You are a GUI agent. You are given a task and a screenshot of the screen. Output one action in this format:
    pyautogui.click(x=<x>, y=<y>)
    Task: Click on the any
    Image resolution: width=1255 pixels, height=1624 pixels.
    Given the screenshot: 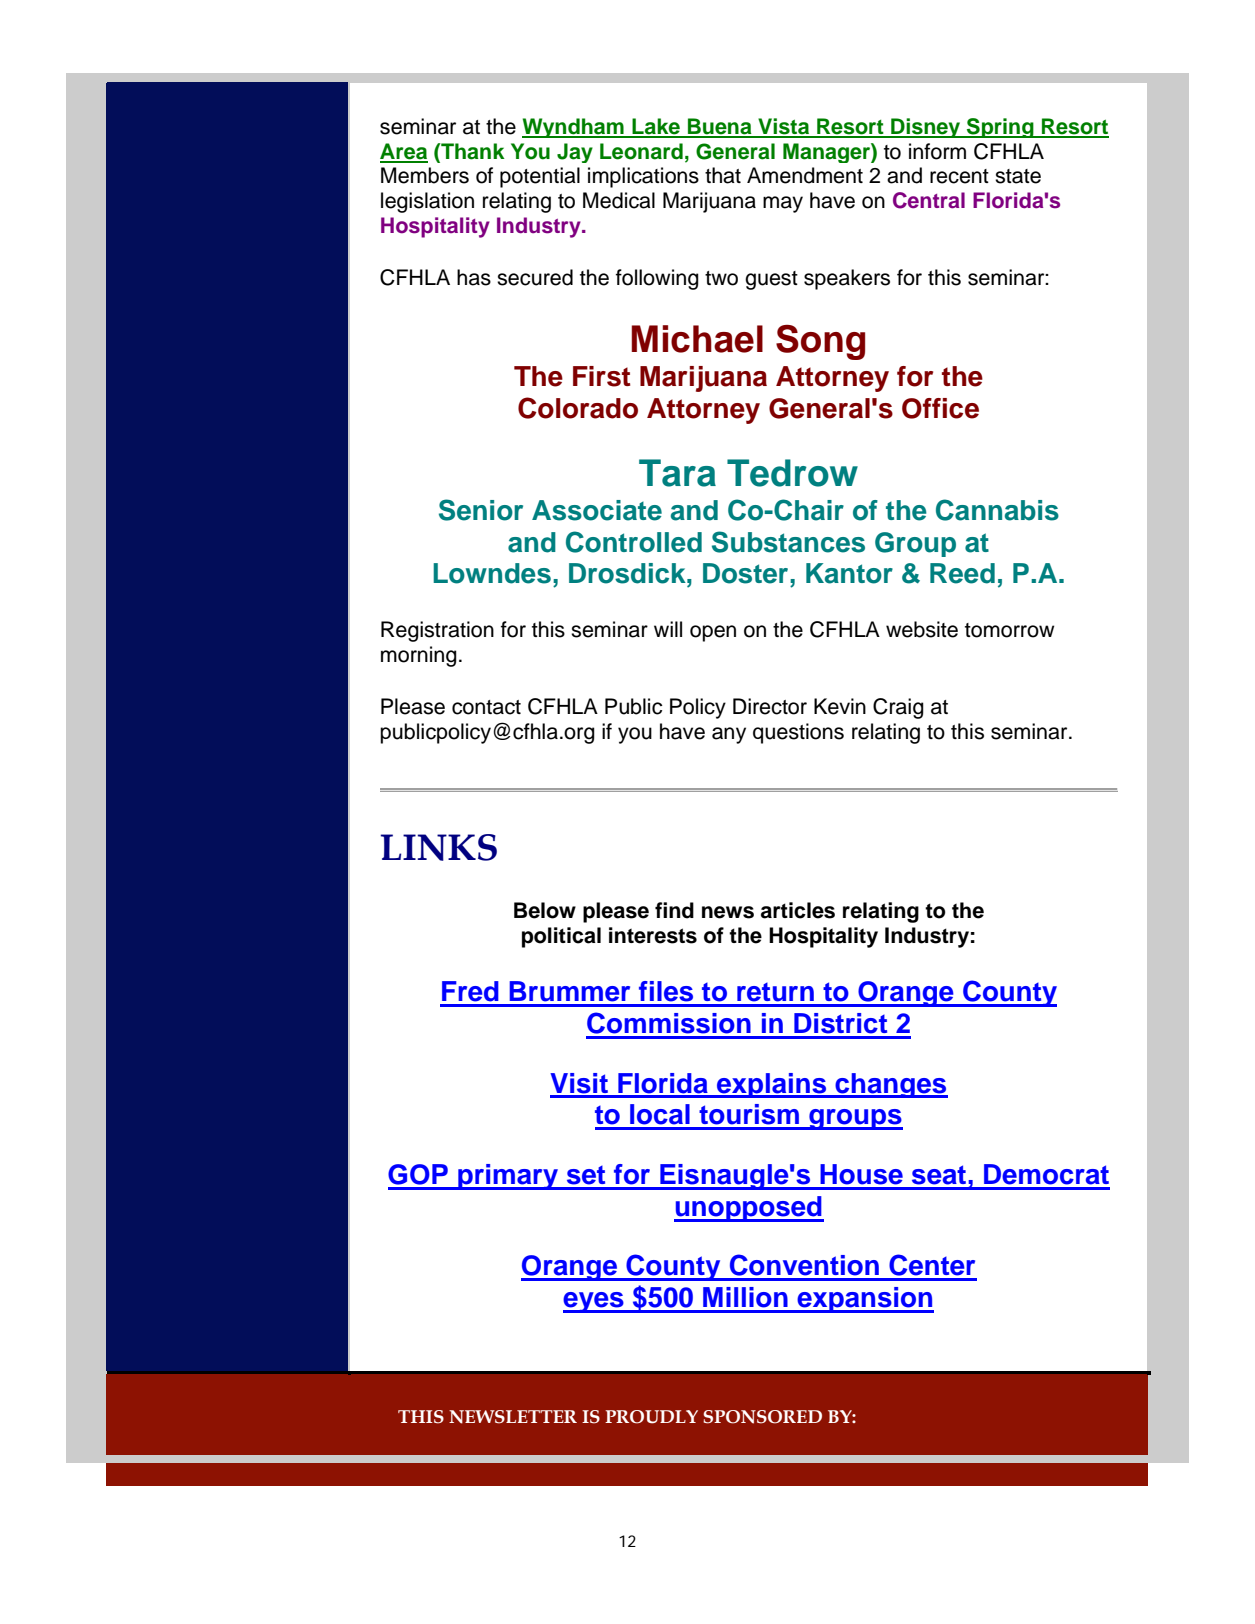 What is the action you would take?
    pyautogui.click(x=729, y=735)
